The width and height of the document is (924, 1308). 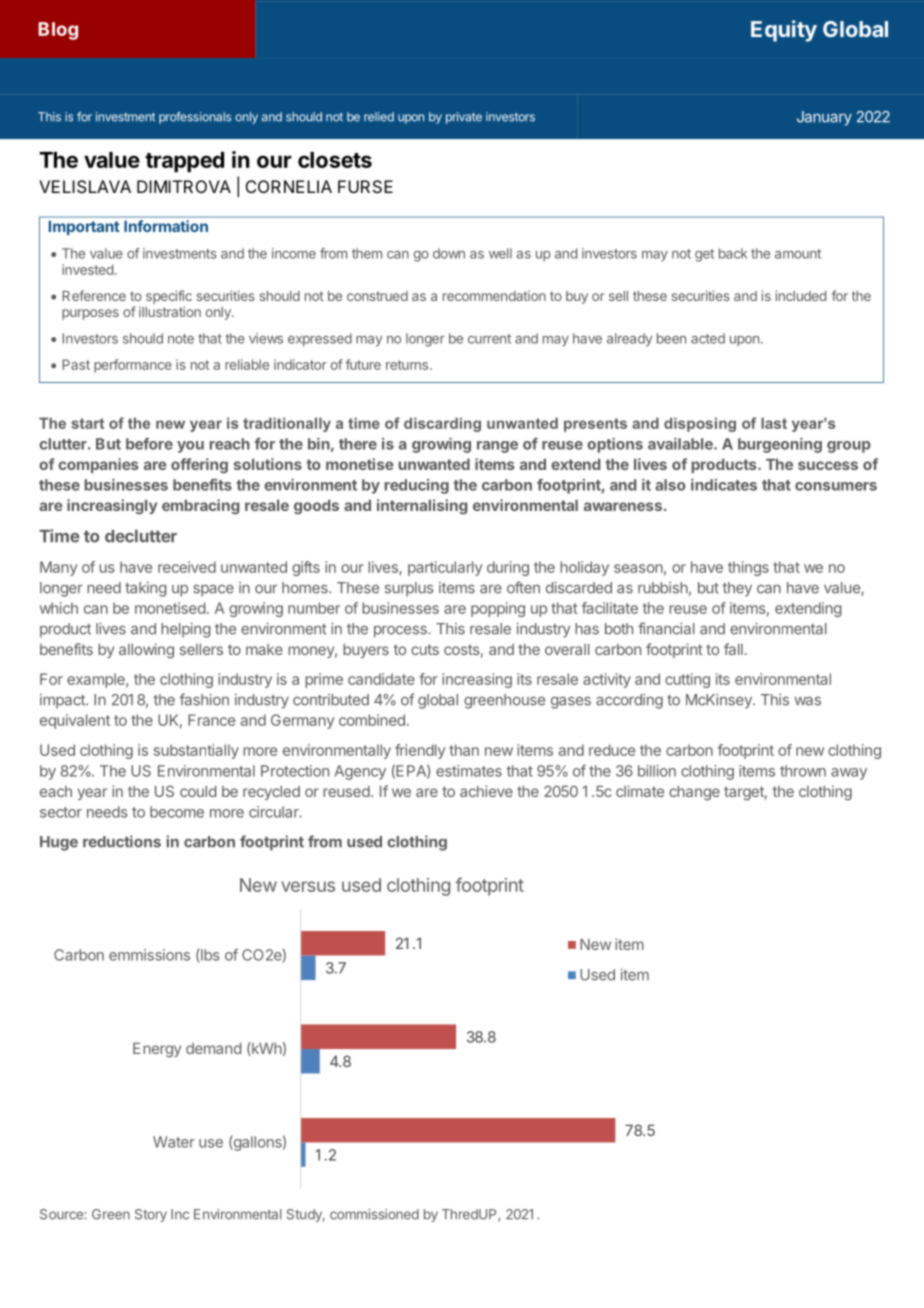 I want to click on cuts, so click(x=425, y=649).
